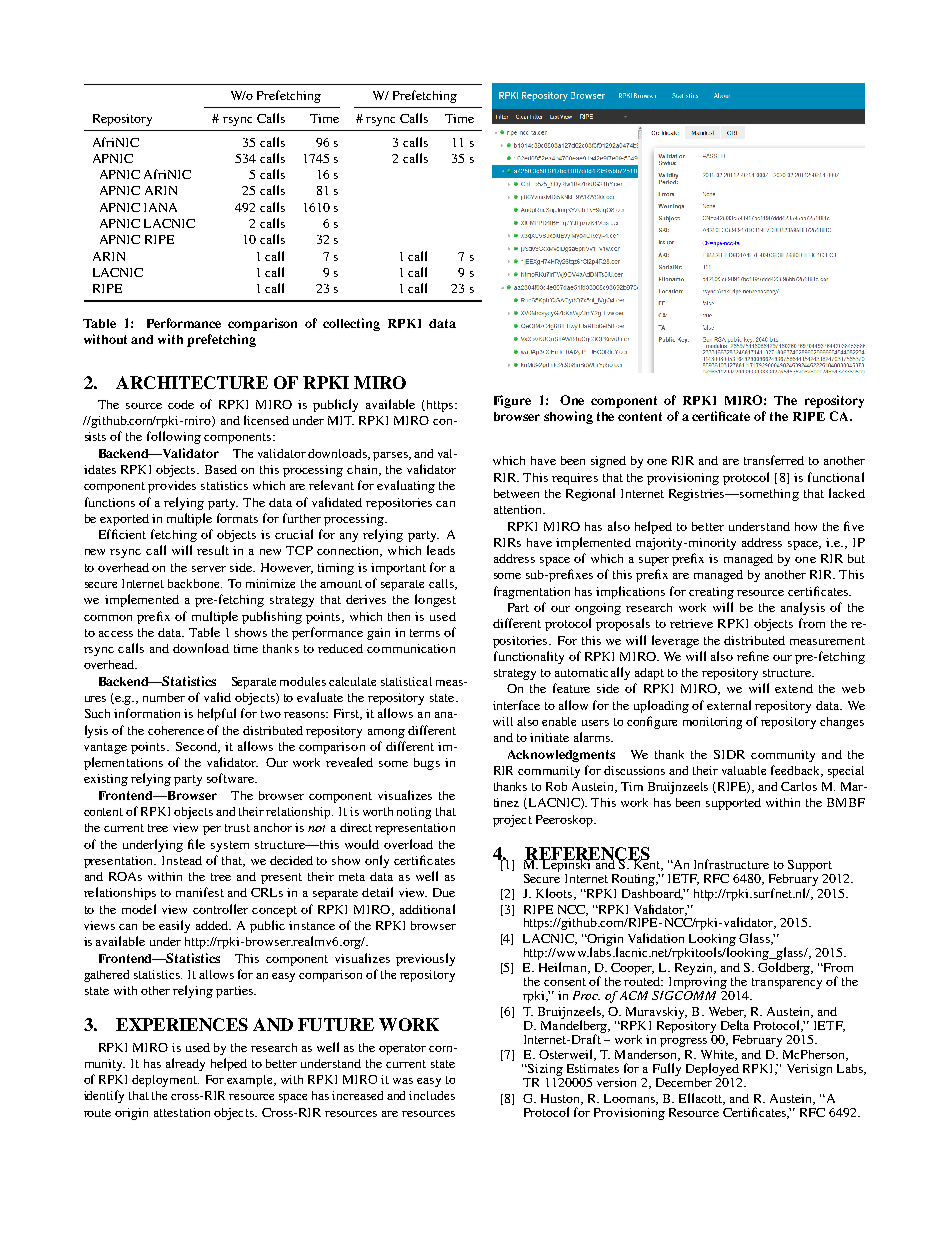 This image has width=952, height=1233. What do you see at coordinates (351, 324) in the image?
I see `collecting` at bounding box center [351, 324].
